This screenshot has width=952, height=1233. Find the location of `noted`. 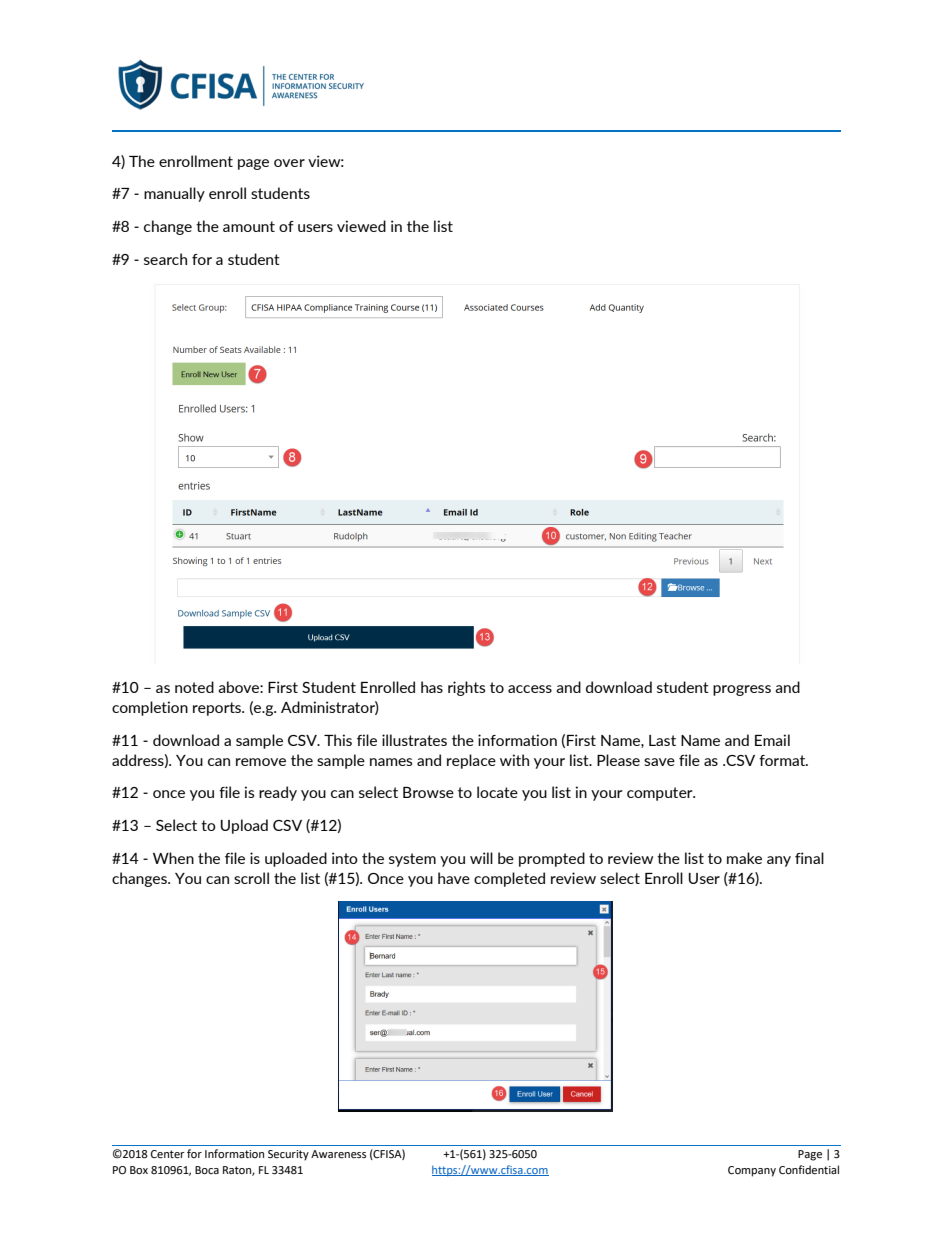

noted is located at coordinates (194, 687).
